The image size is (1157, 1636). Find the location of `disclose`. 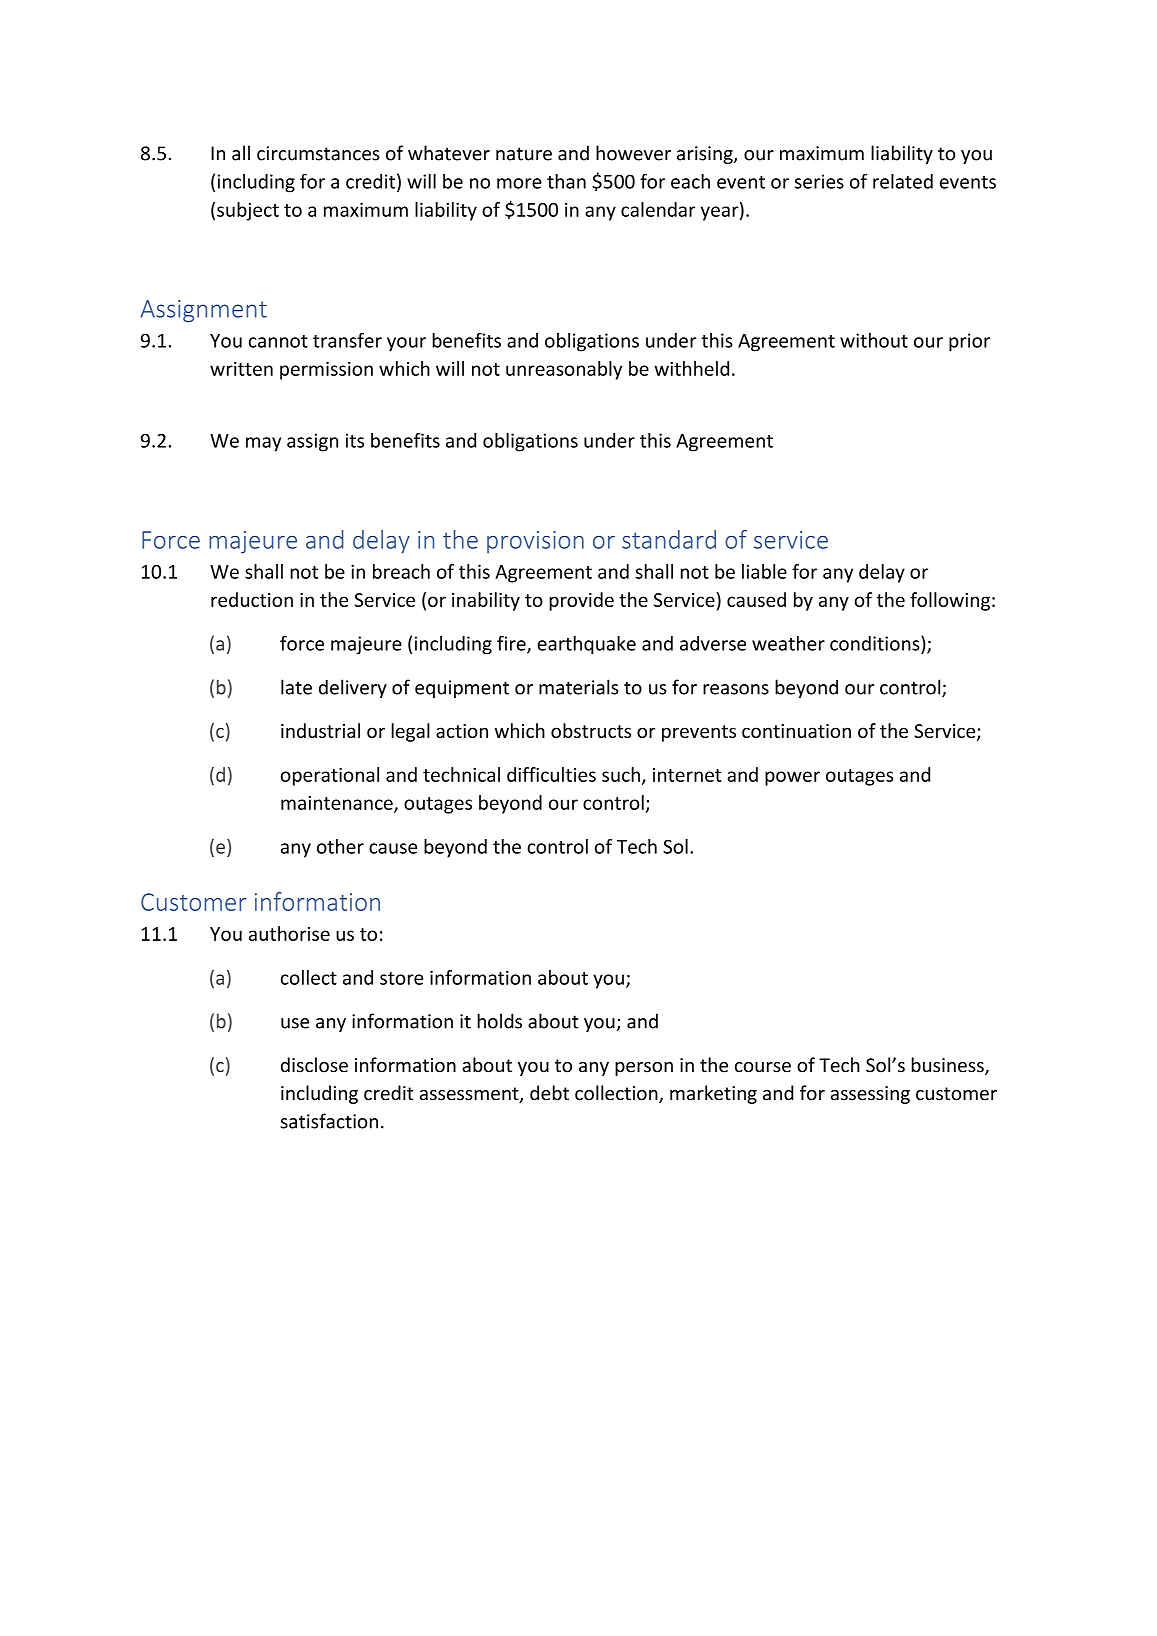

disclose is located at coordinates (314, 1065).
